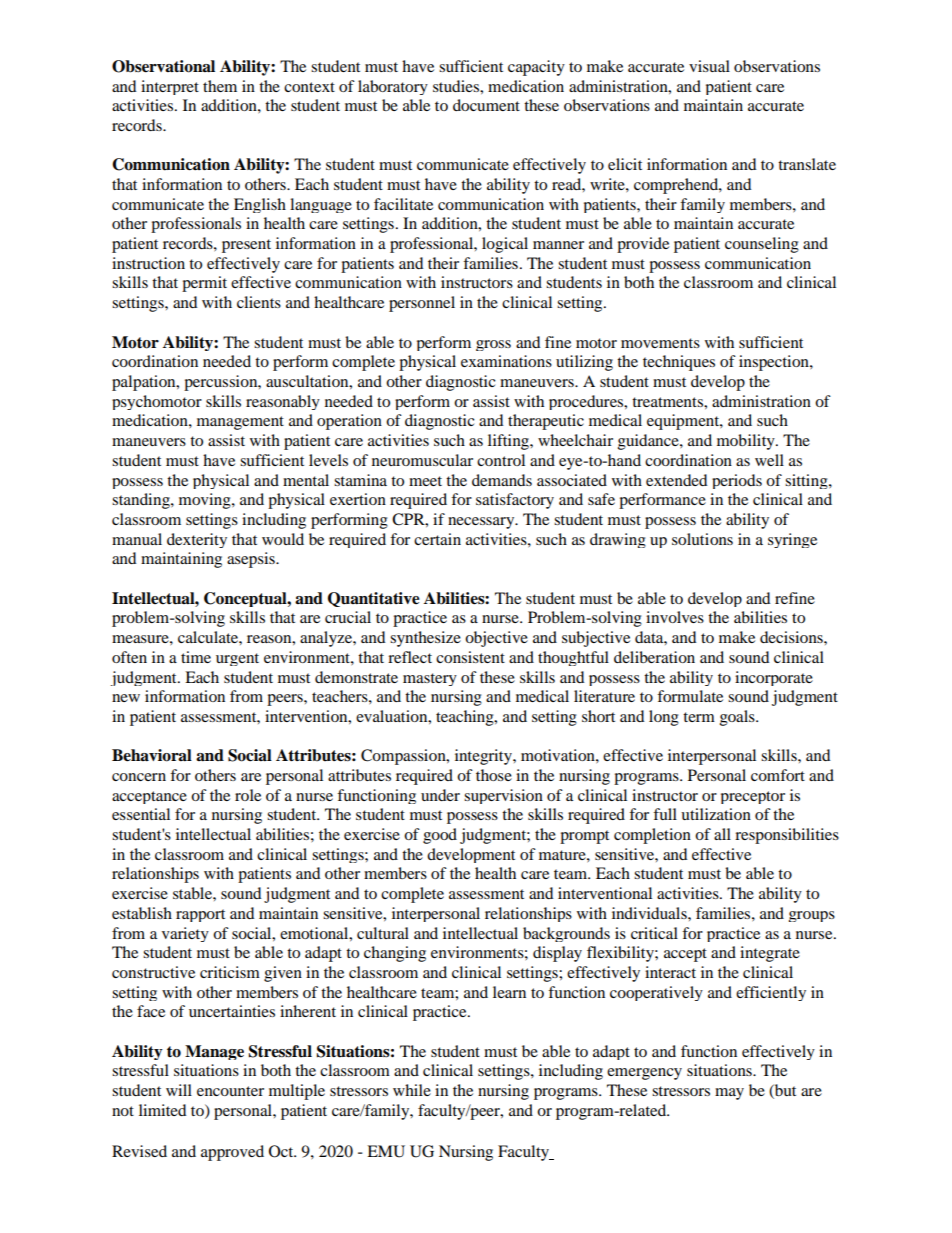  I want to click on may, so click(729, 1094).
